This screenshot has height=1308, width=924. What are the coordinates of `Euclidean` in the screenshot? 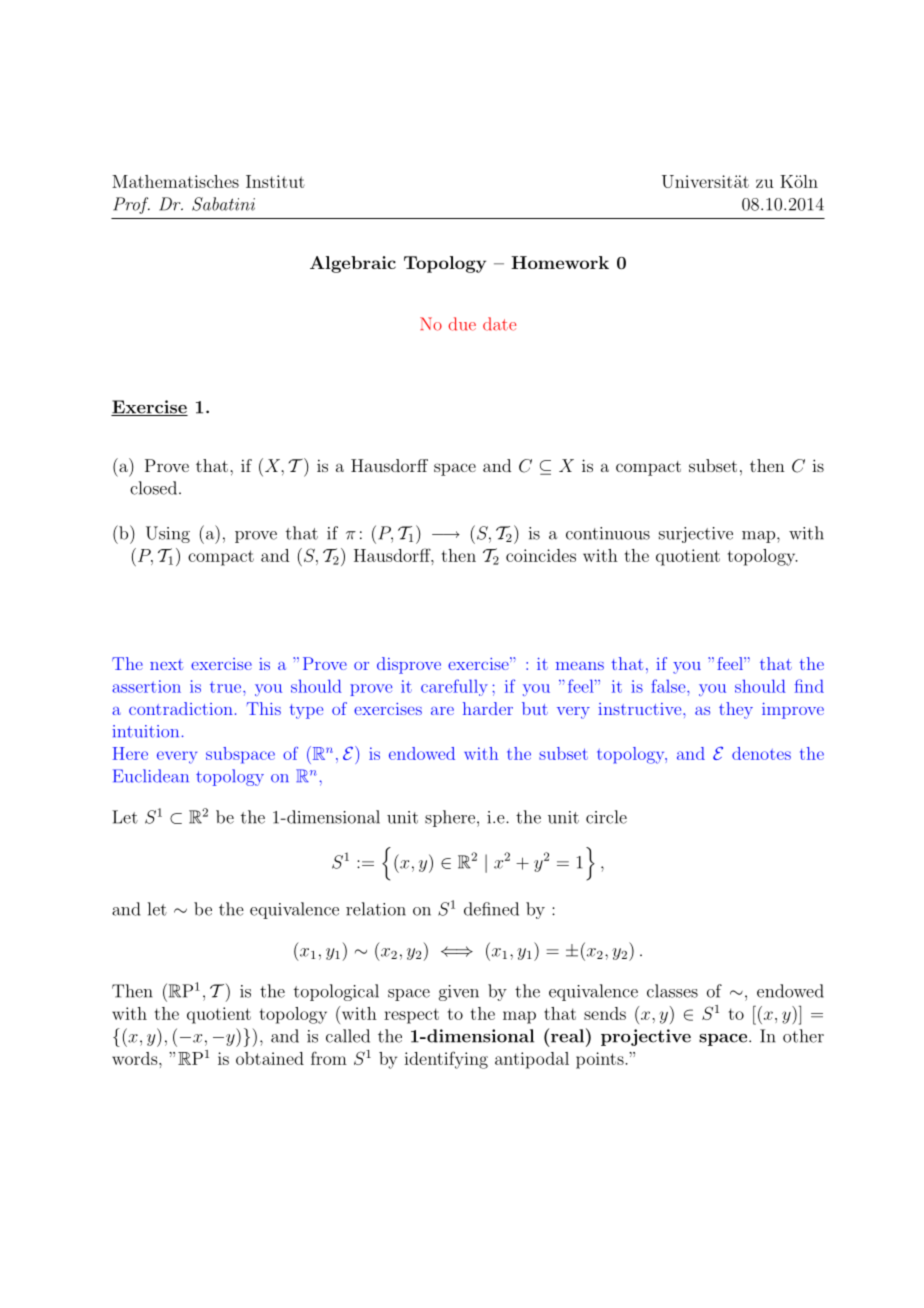 It's located at (151, 776).
